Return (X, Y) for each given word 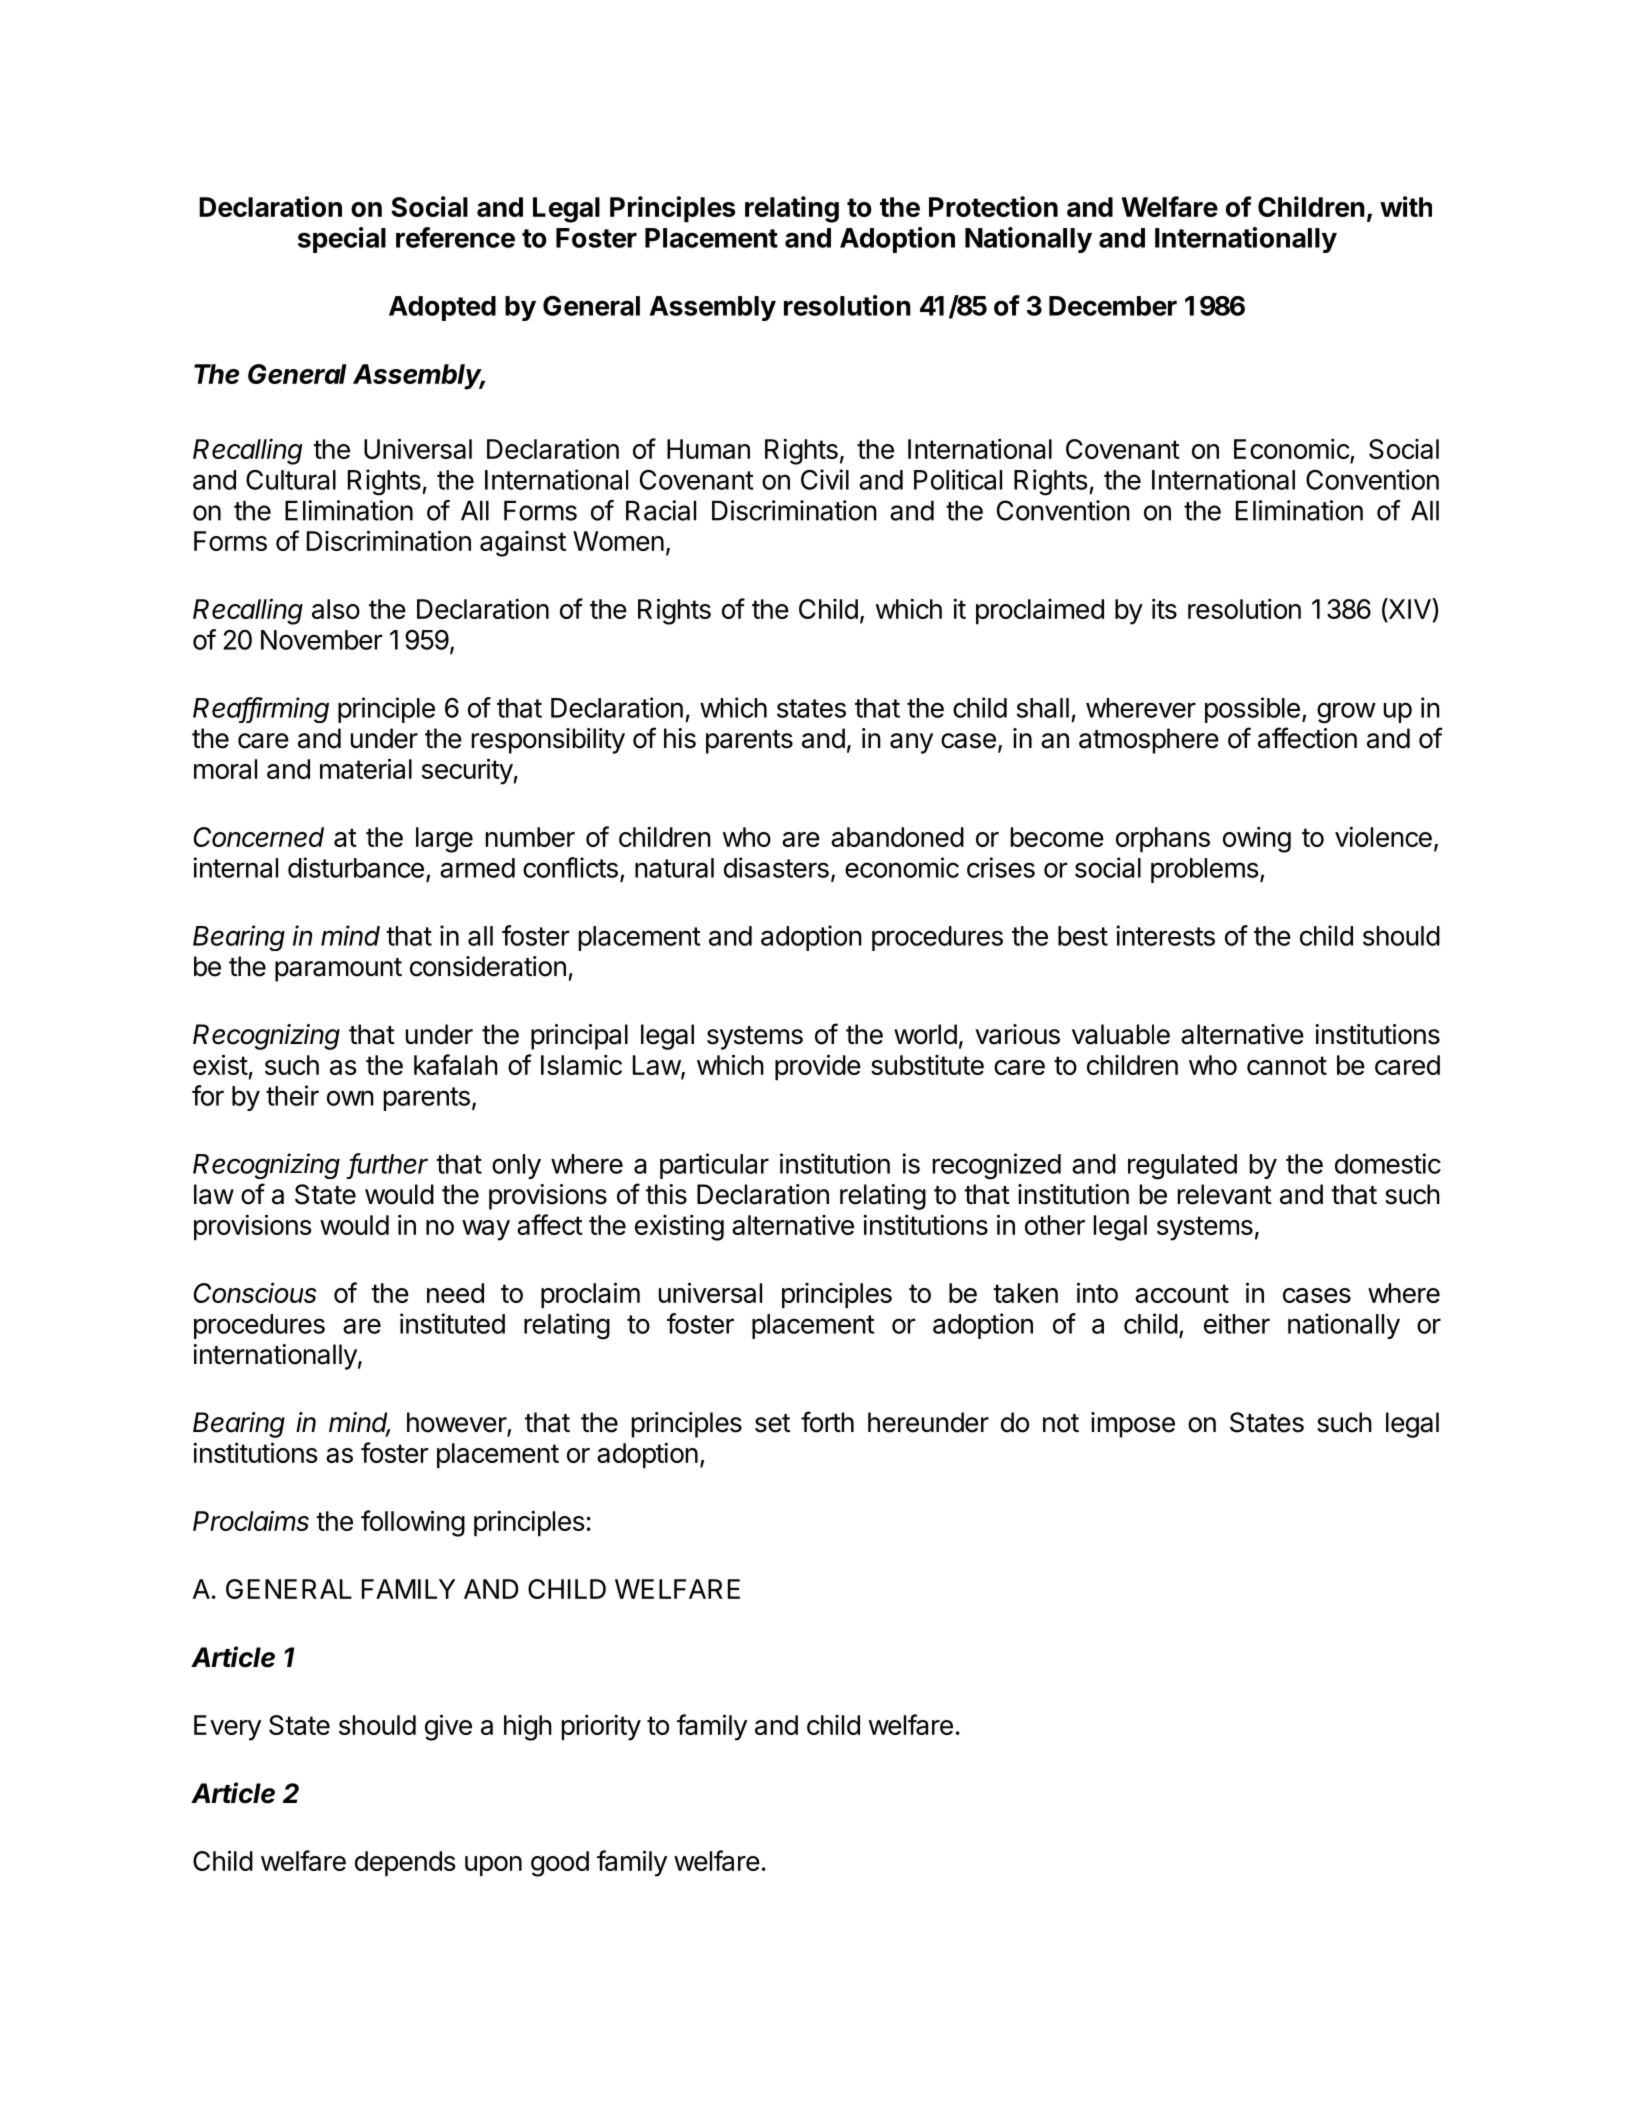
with (1406, 206)
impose (1133, 1425)
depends (405, 1864)
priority (601, 1727)
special (342, 240)
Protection (993, 206)
